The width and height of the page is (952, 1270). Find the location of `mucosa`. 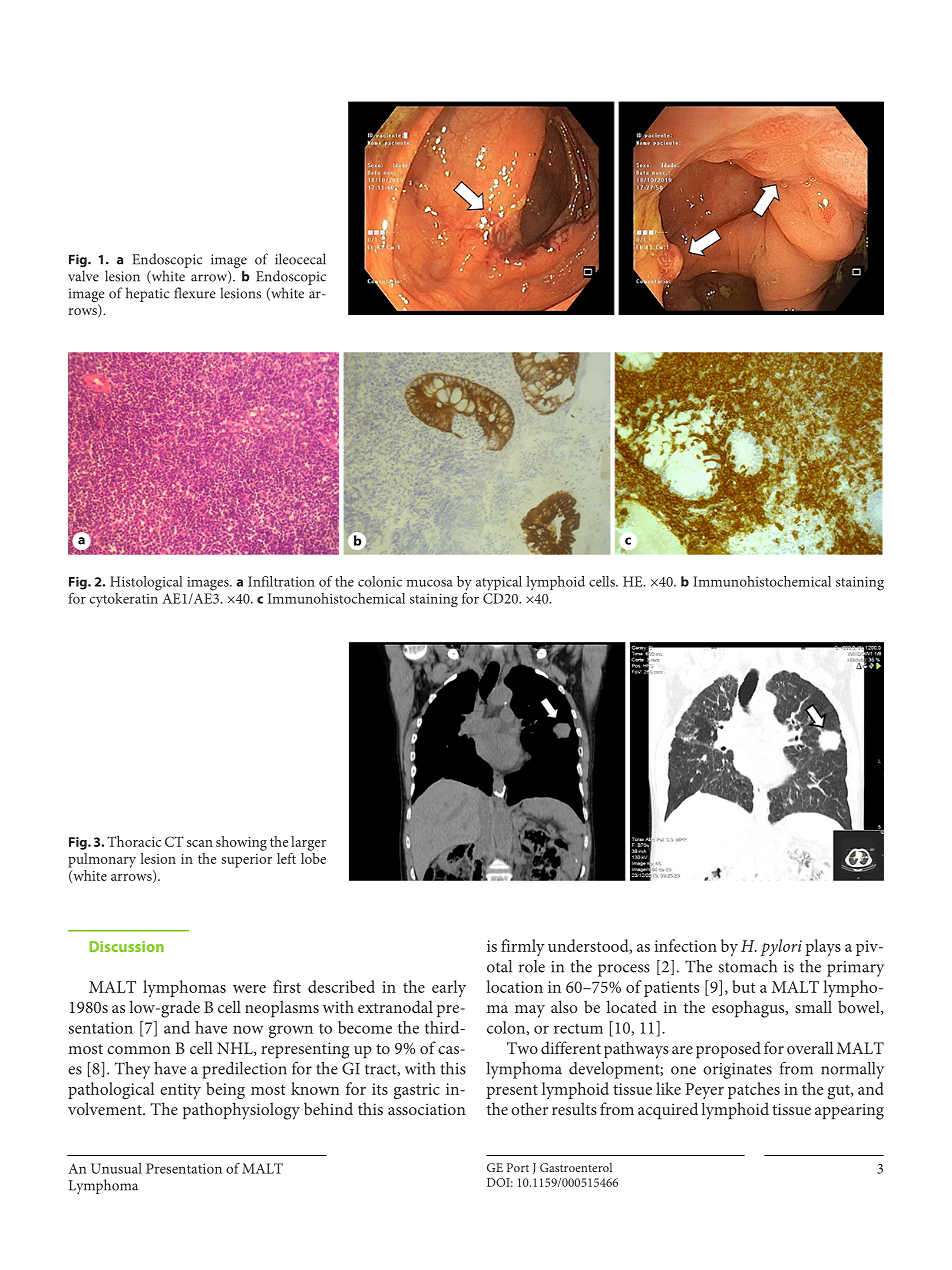

mucosa is located at coordinates (429, 583).
